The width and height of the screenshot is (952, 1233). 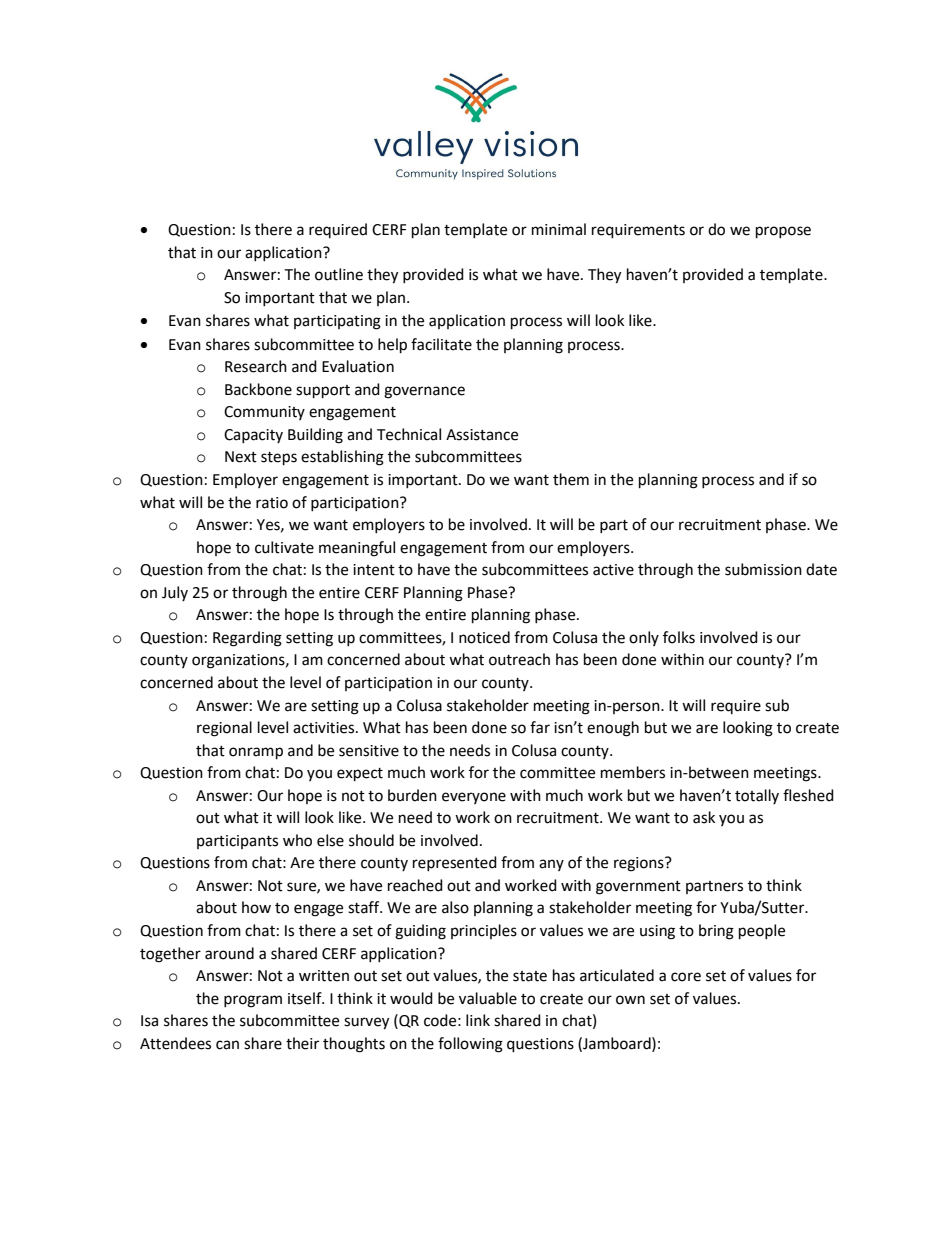 What do you see at coordinates (474, 798) in the screenshot?
I see `everyone` at bounding box center [474, 798].
